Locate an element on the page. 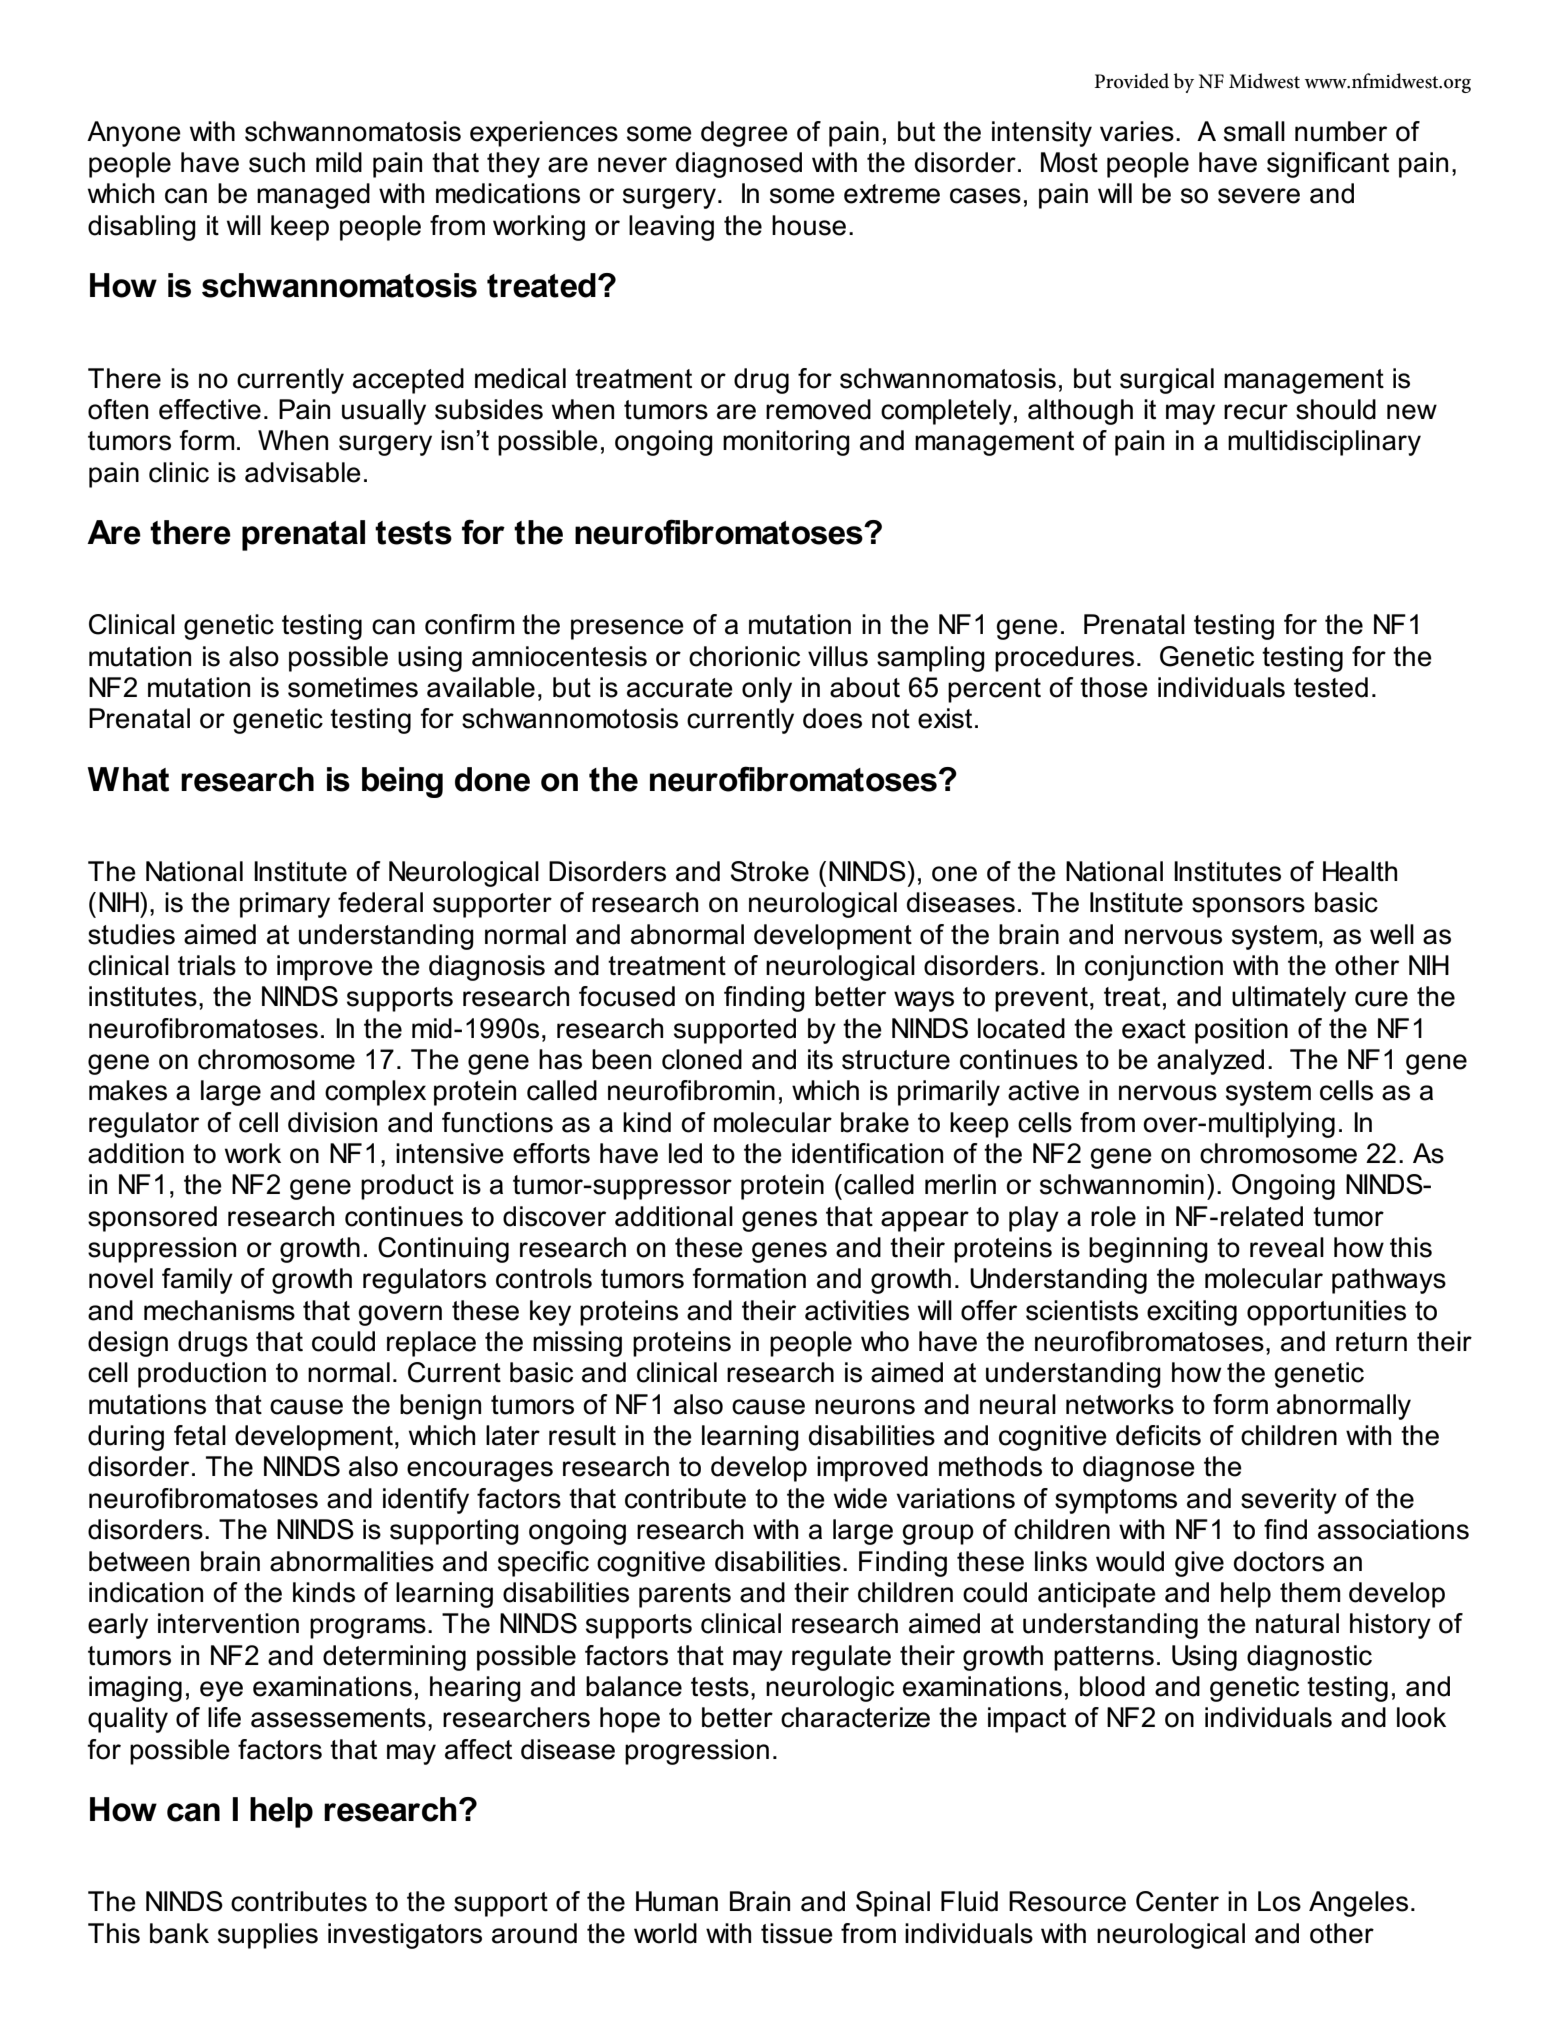 The height and width of the page is (2021, 1561). such is located at coordinates (277, 162).
